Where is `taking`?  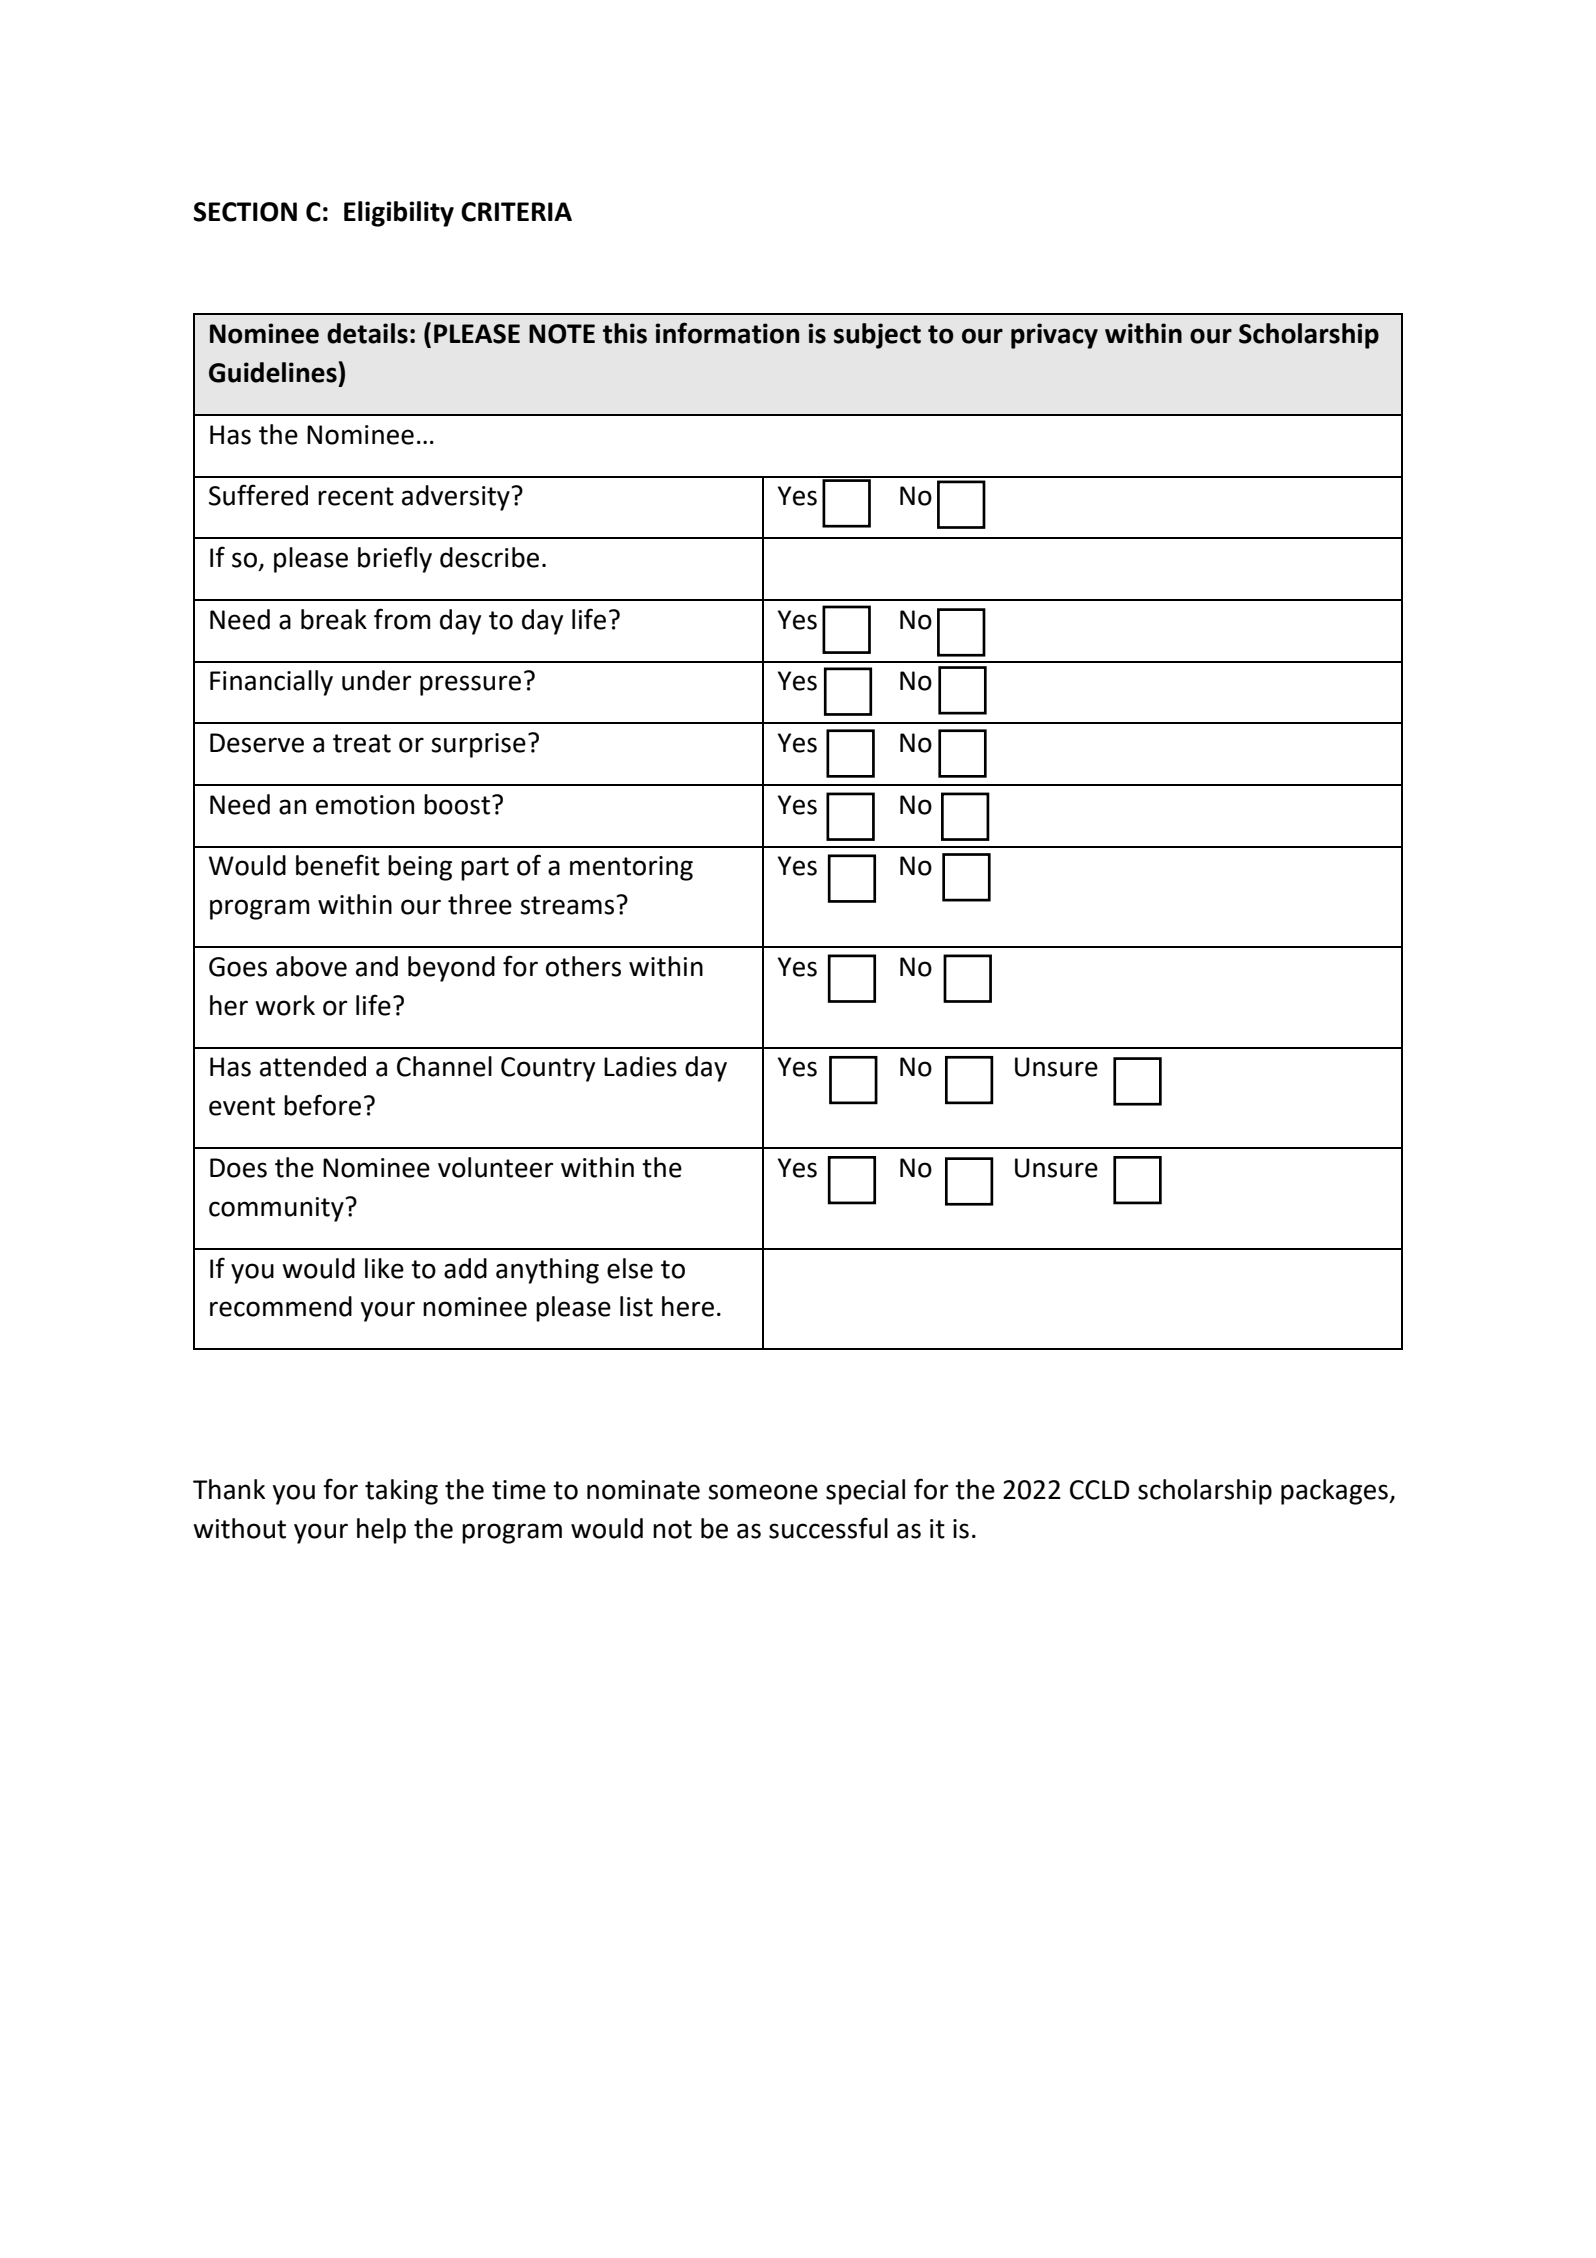 taking is located at coordinates (401, 1492).
